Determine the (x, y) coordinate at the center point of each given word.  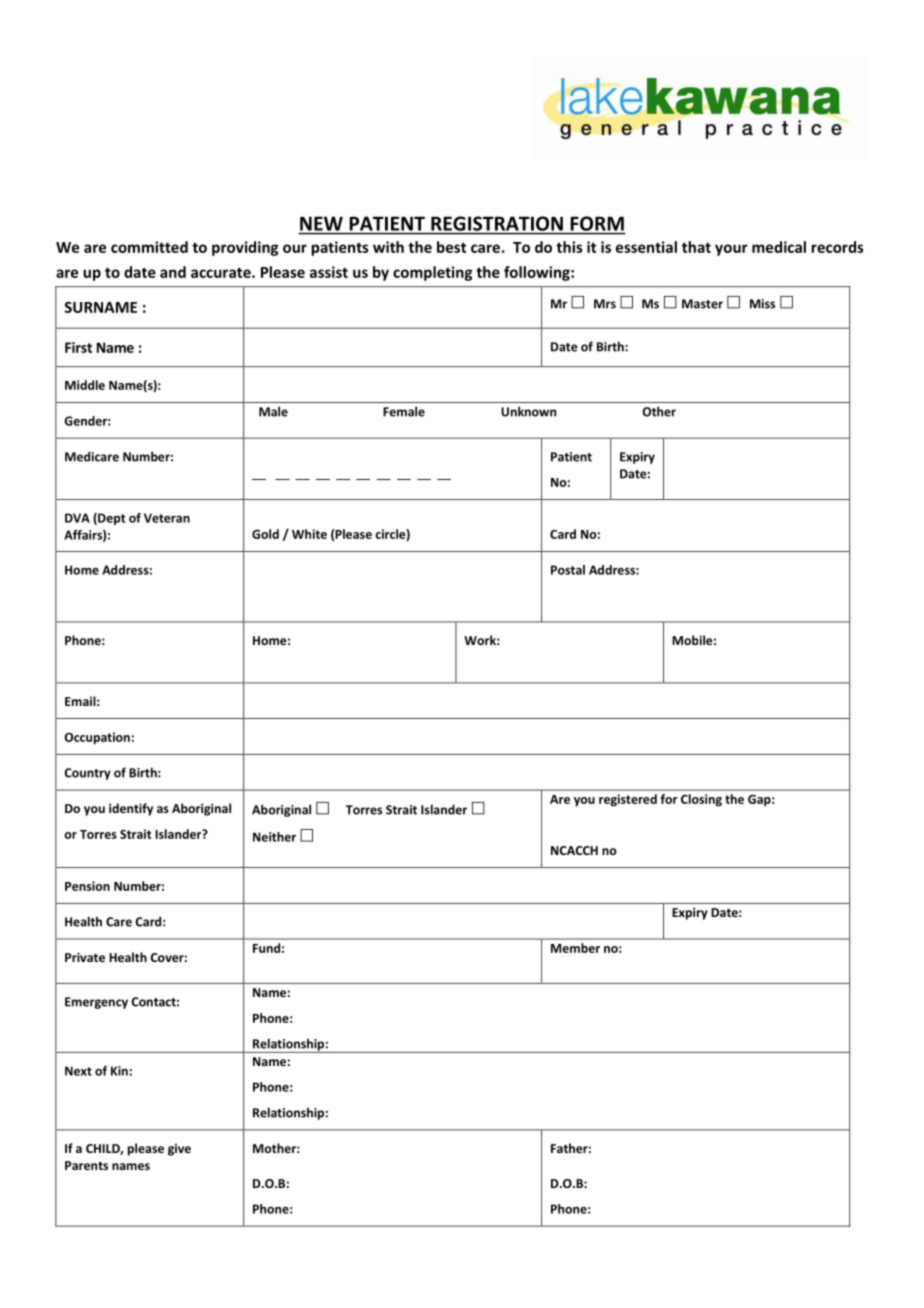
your (731, 250)
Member (575, 948)
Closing (701, 800)
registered (628, 800)
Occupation (97, 738)
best (451, 247)
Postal (568, 570)
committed (149, 247)
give (179, 1150)
